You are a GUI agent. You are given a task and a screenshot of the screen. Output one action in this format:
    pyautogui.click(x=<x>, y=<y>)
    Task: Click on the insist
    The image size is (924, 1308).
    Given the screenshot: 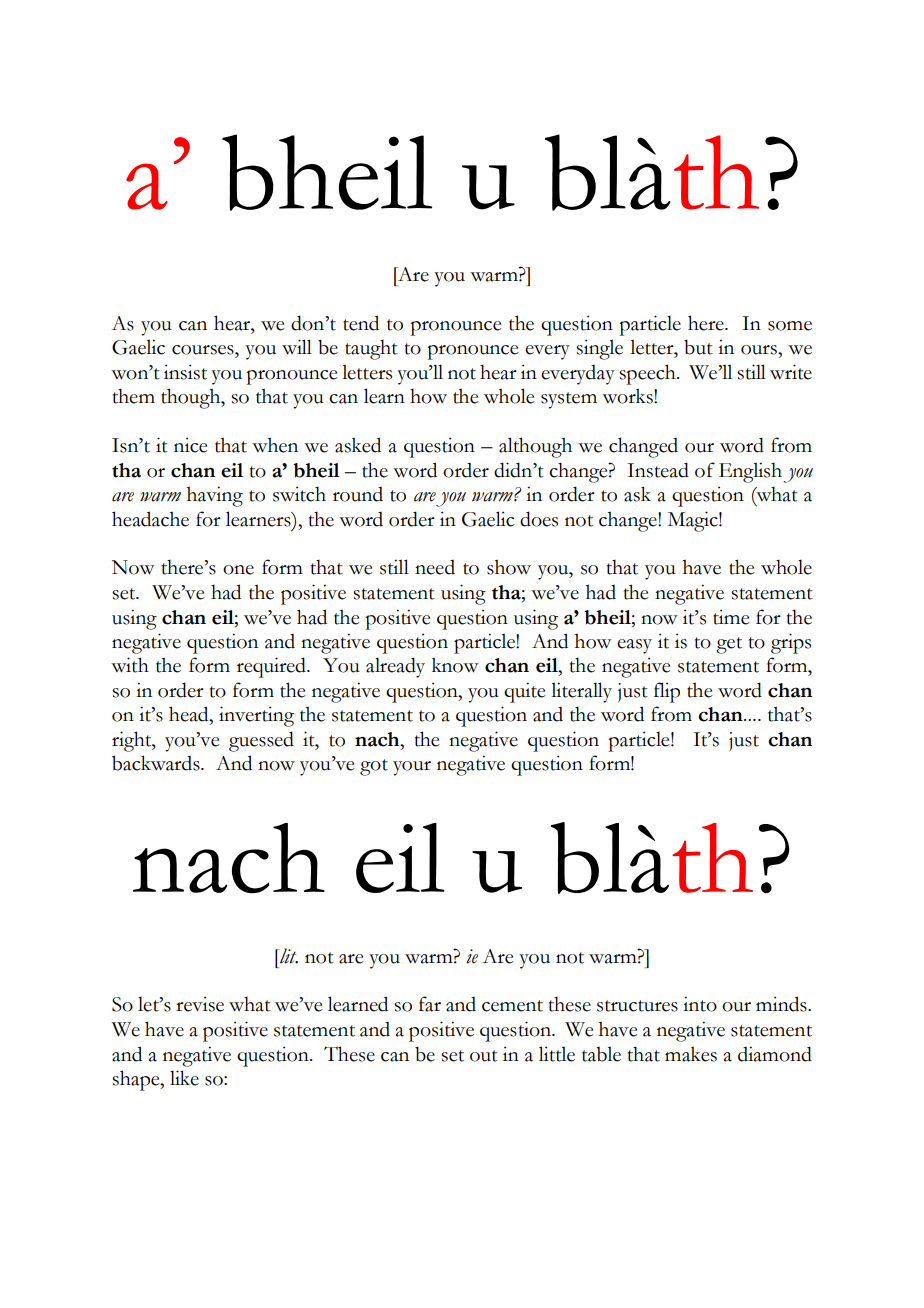 What is the action you would take?
    pyautogui.click(x=185, y=372)
